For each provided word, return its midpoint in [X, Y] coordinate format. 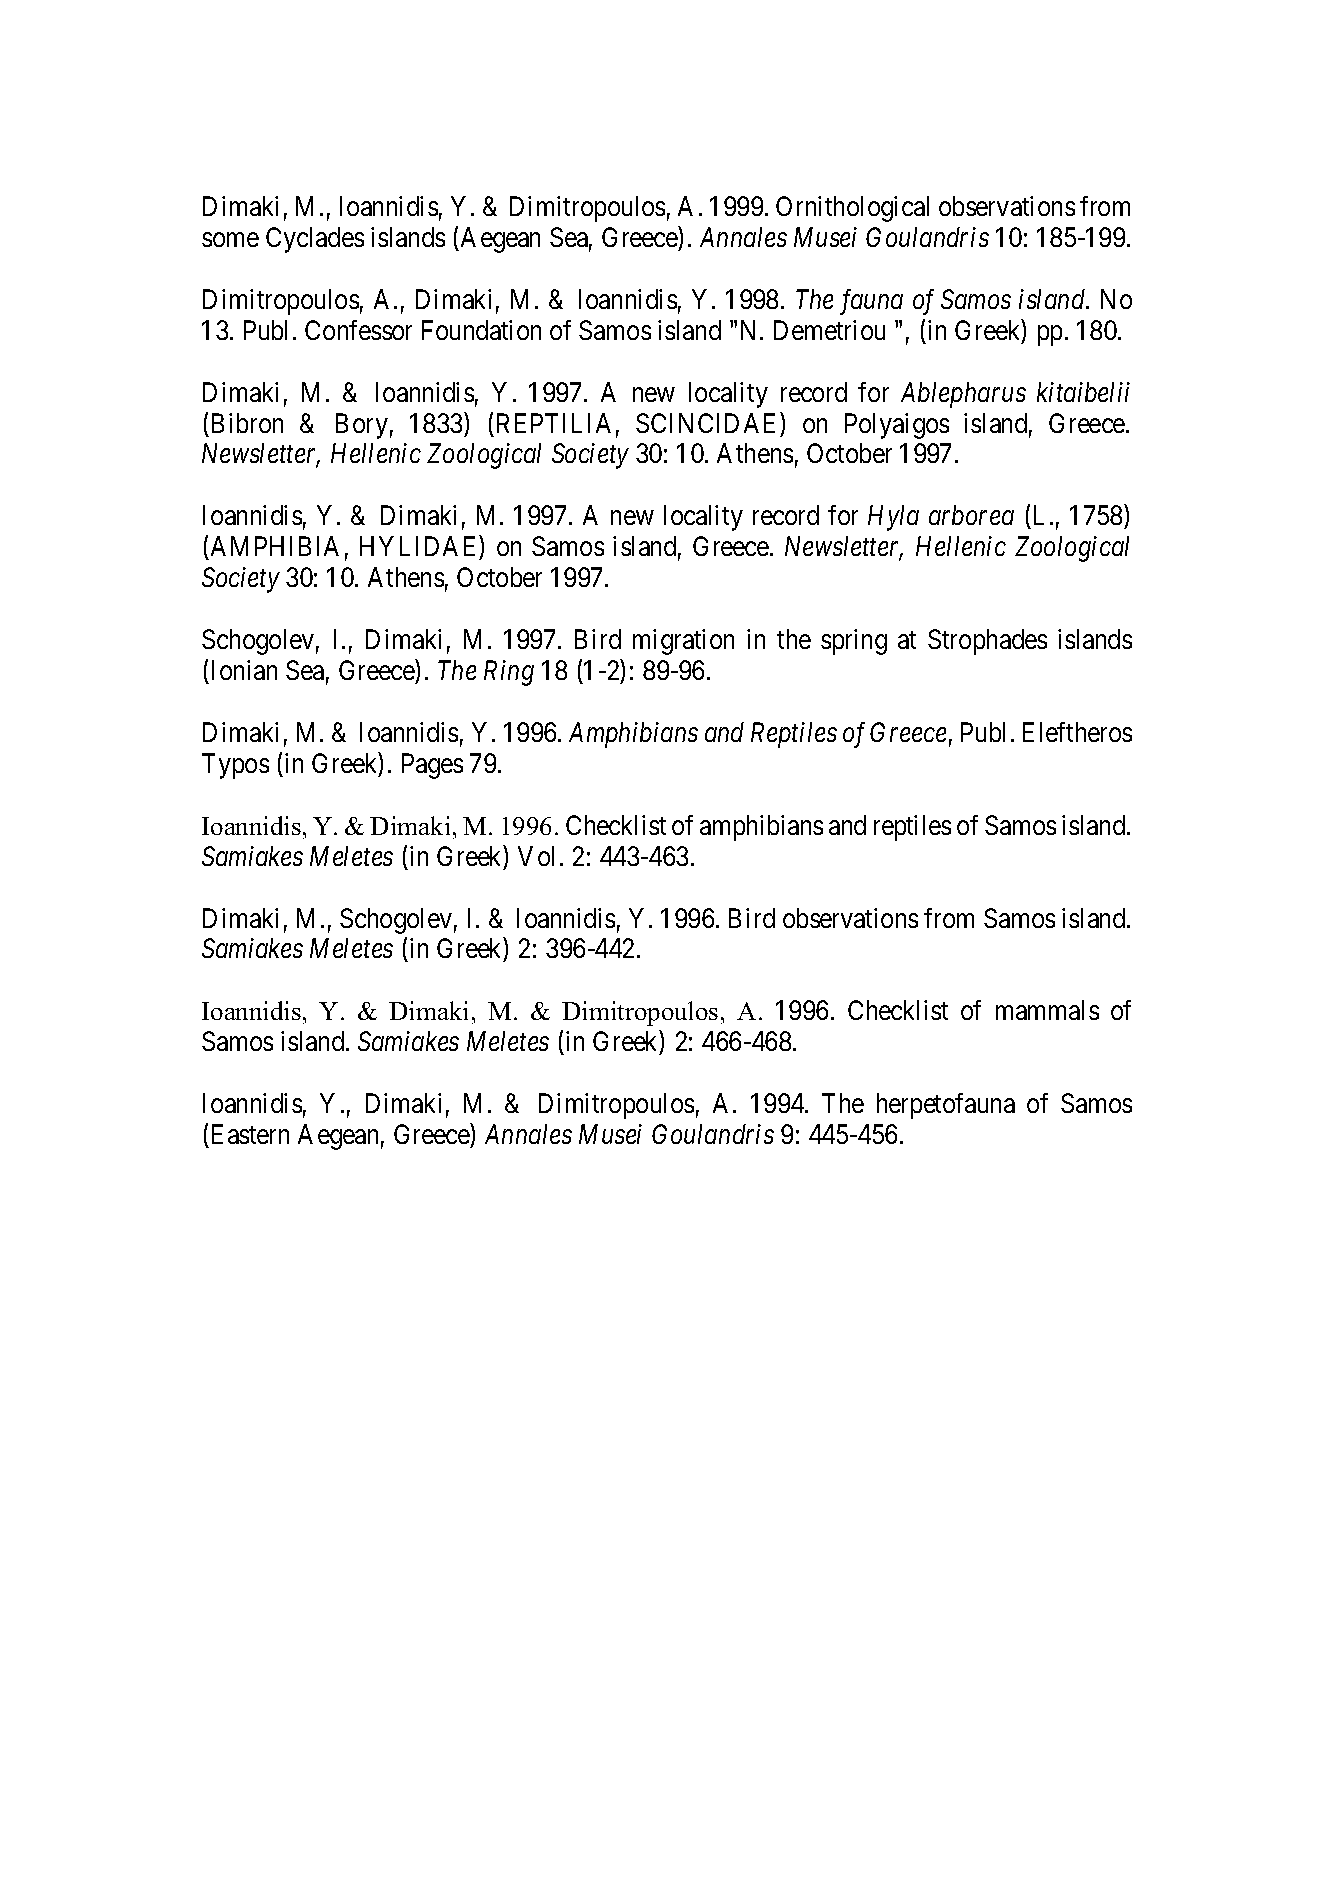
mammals [1047, 1010]
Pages [432, 766]
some [230, 240]
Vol [536, 856]
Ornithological [852, 209]
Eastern [250, 1134]
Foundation [481, 330]
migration [683, 642]
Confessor [358, 330]
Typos [235, 766]
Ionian [244, 670]
